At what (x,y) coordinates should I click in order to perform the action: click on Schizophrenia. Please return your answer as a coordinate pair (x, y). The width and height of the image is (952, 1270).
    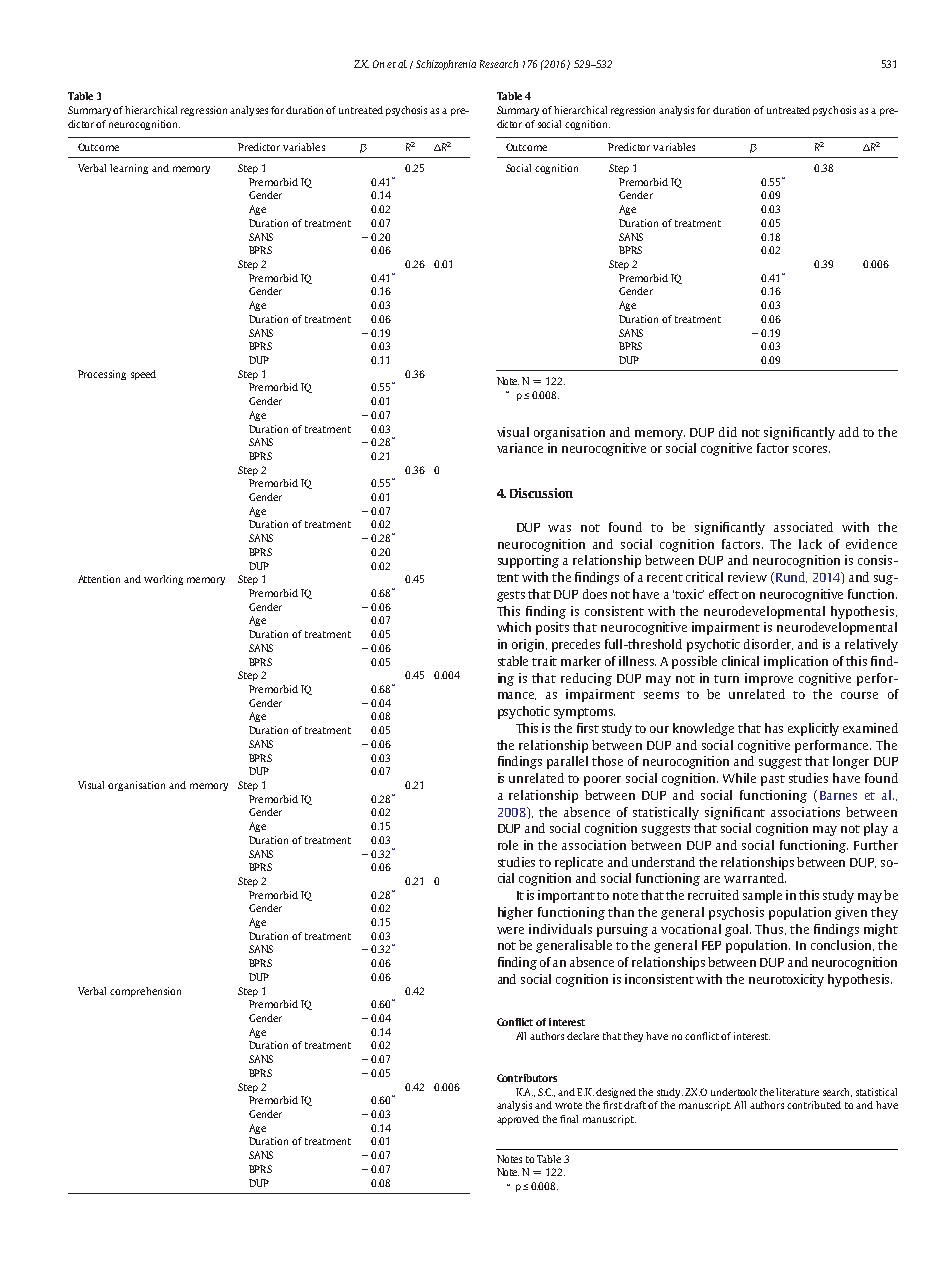
    Looking at the image, I should click on (446, 65).
